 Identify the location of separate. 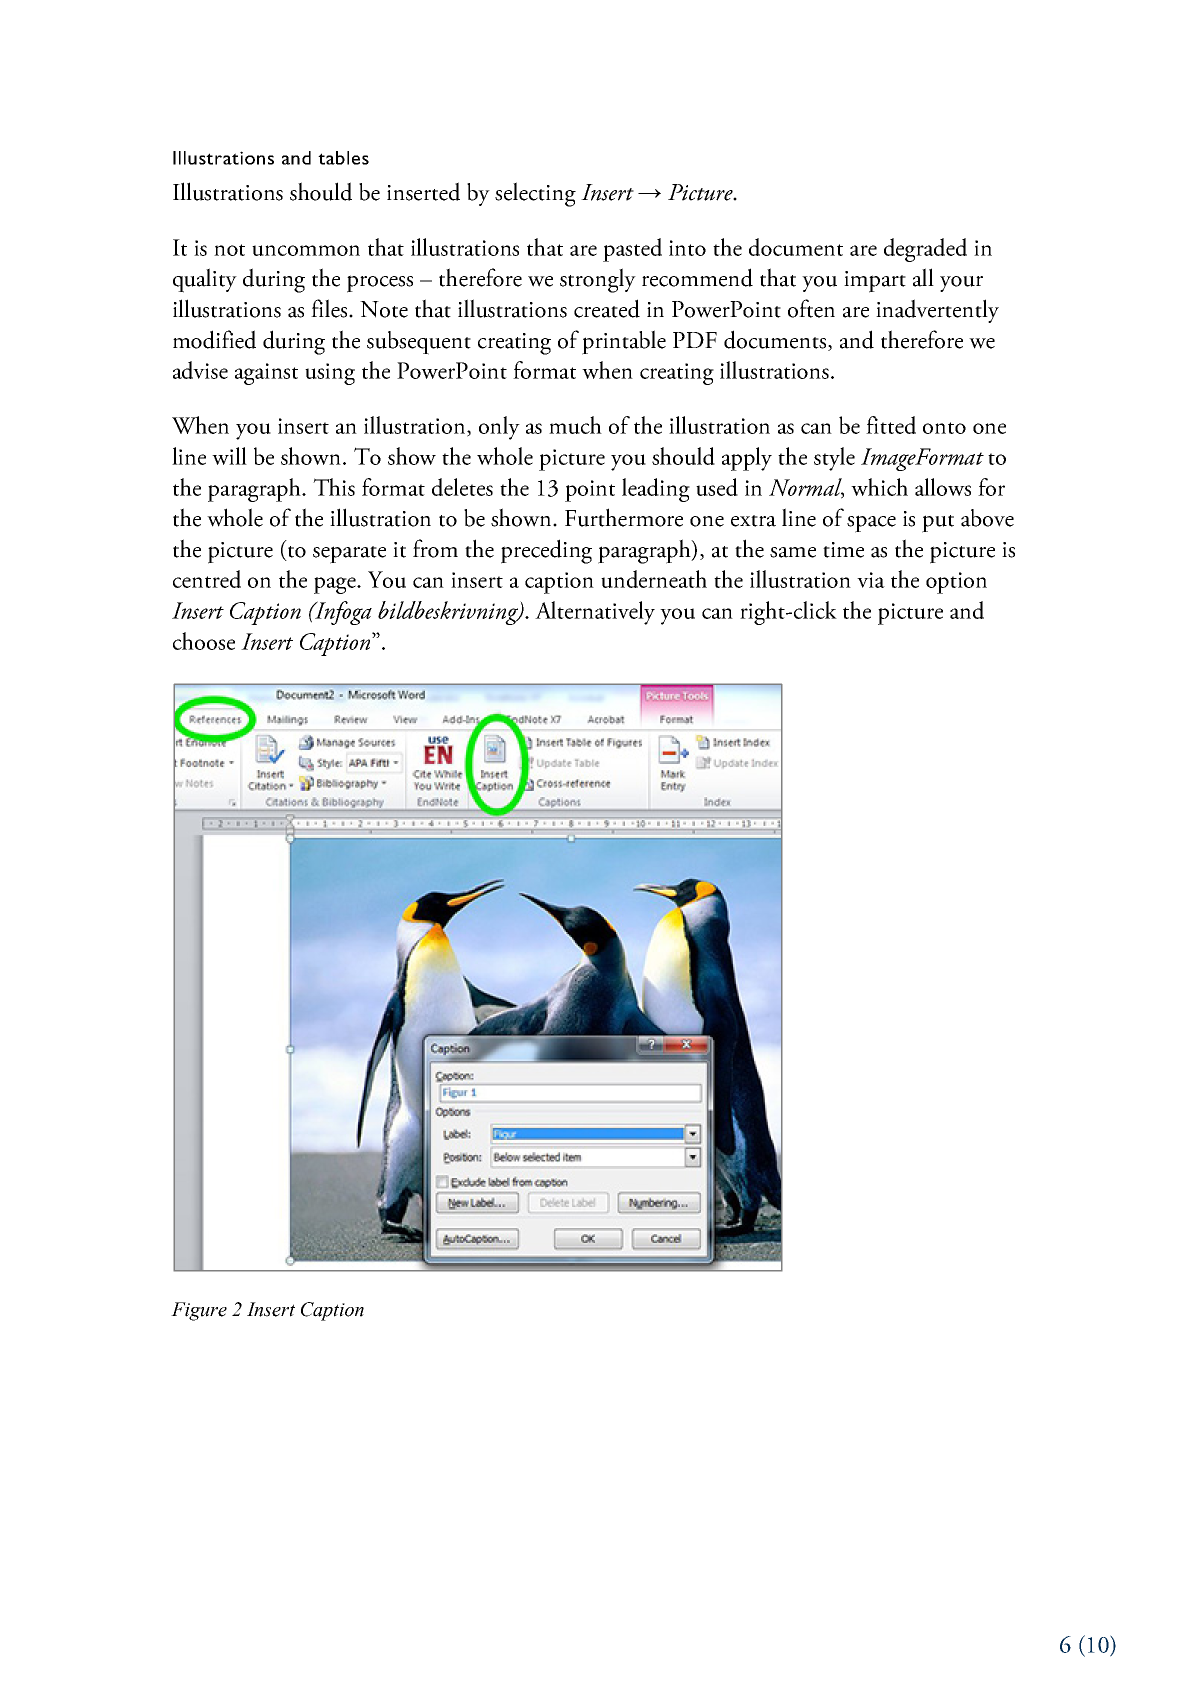
(349, 555).
